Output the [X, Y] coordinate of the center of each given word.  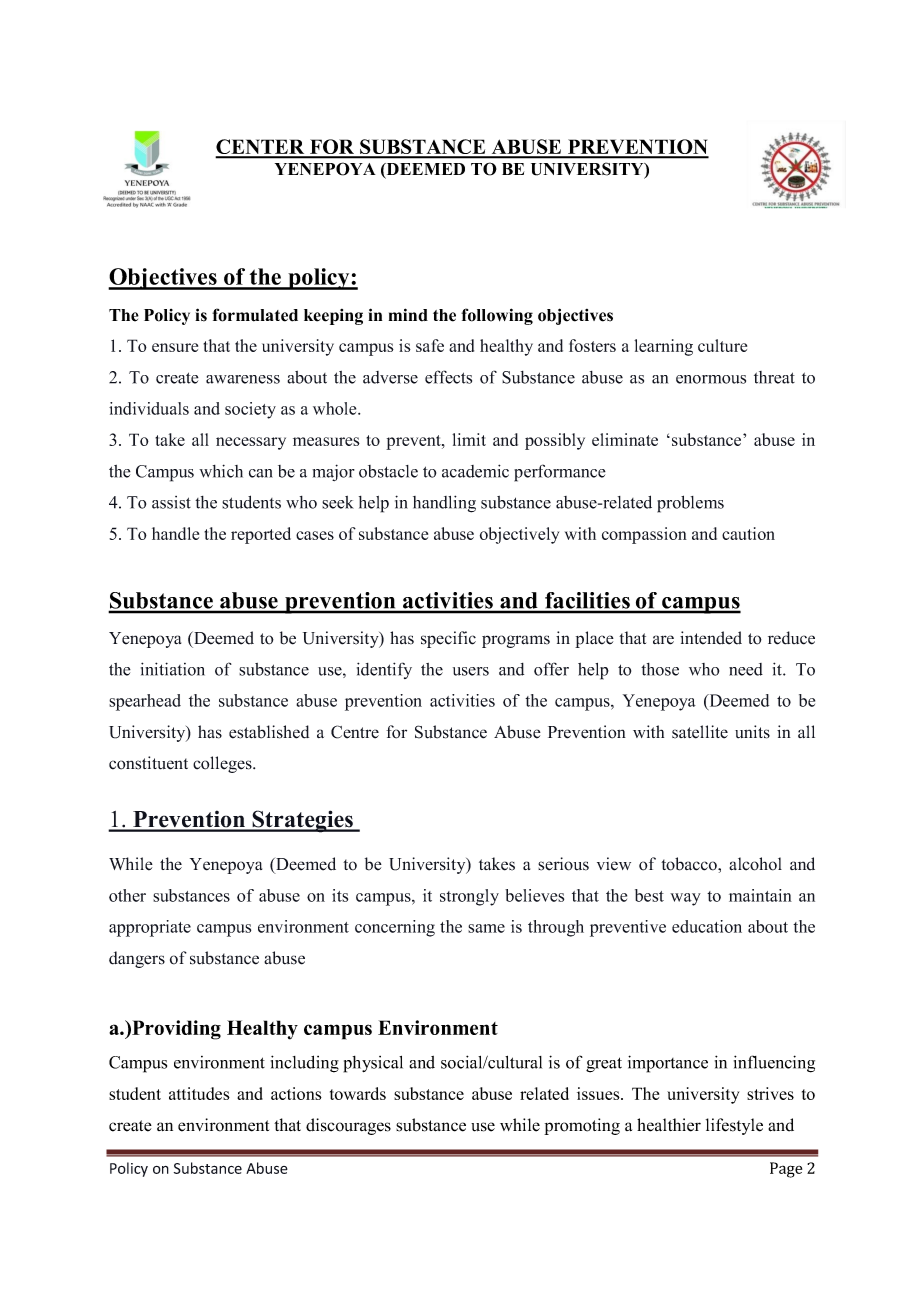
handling [444, 504]
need [746, 669]
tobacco [690, 864]
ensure [175, 347]
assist [171, 502]
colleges [223, 764]
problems [690, 504]
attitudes [199, 1093]
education [707, 926]
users [471, 671]
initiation [173, 669]
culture [722, 345]
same [486, 928]
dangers [137, 959]
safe [430, 345]
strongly [469, 897]
